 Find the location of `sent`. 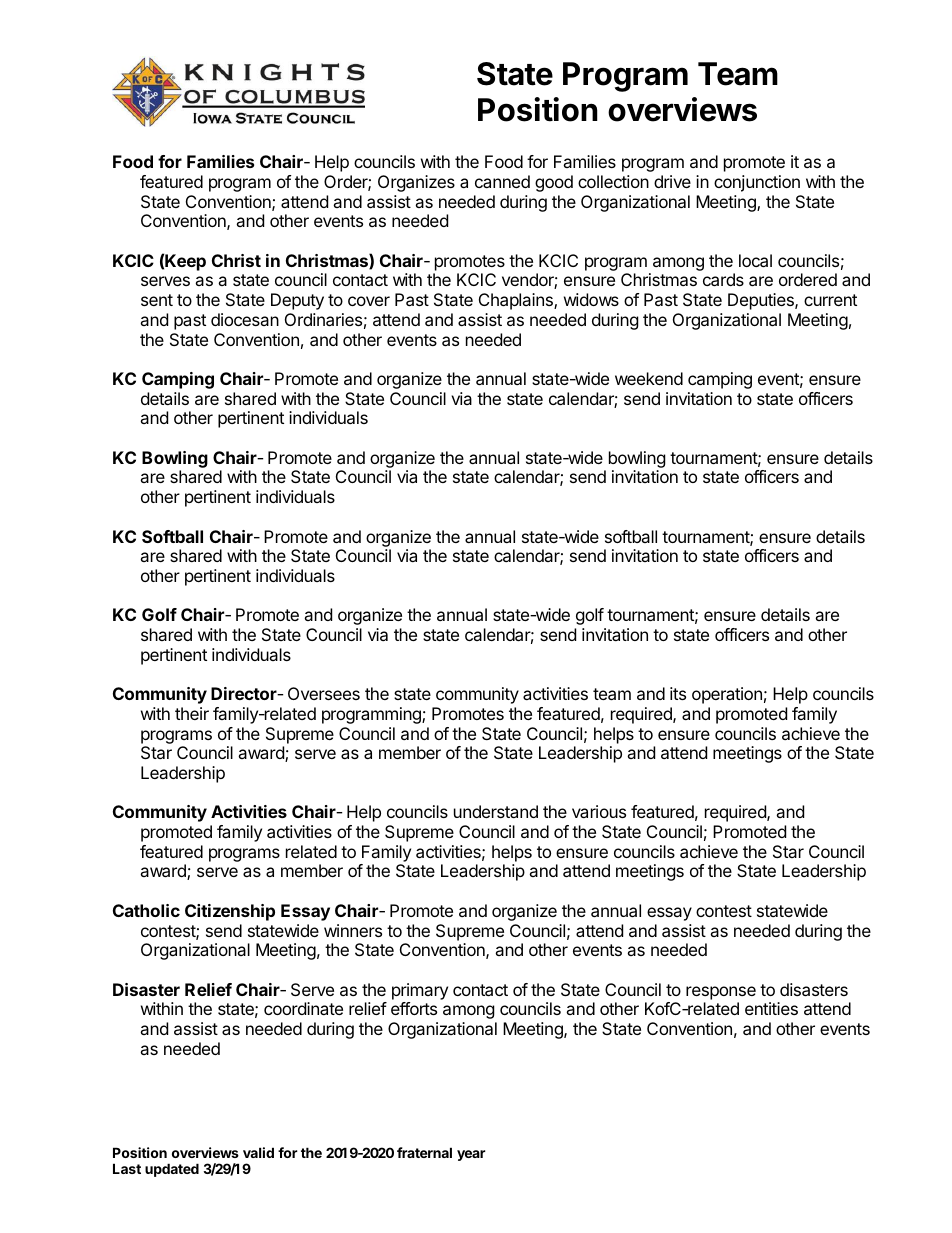

sent is located at coordinates (157, 300).
